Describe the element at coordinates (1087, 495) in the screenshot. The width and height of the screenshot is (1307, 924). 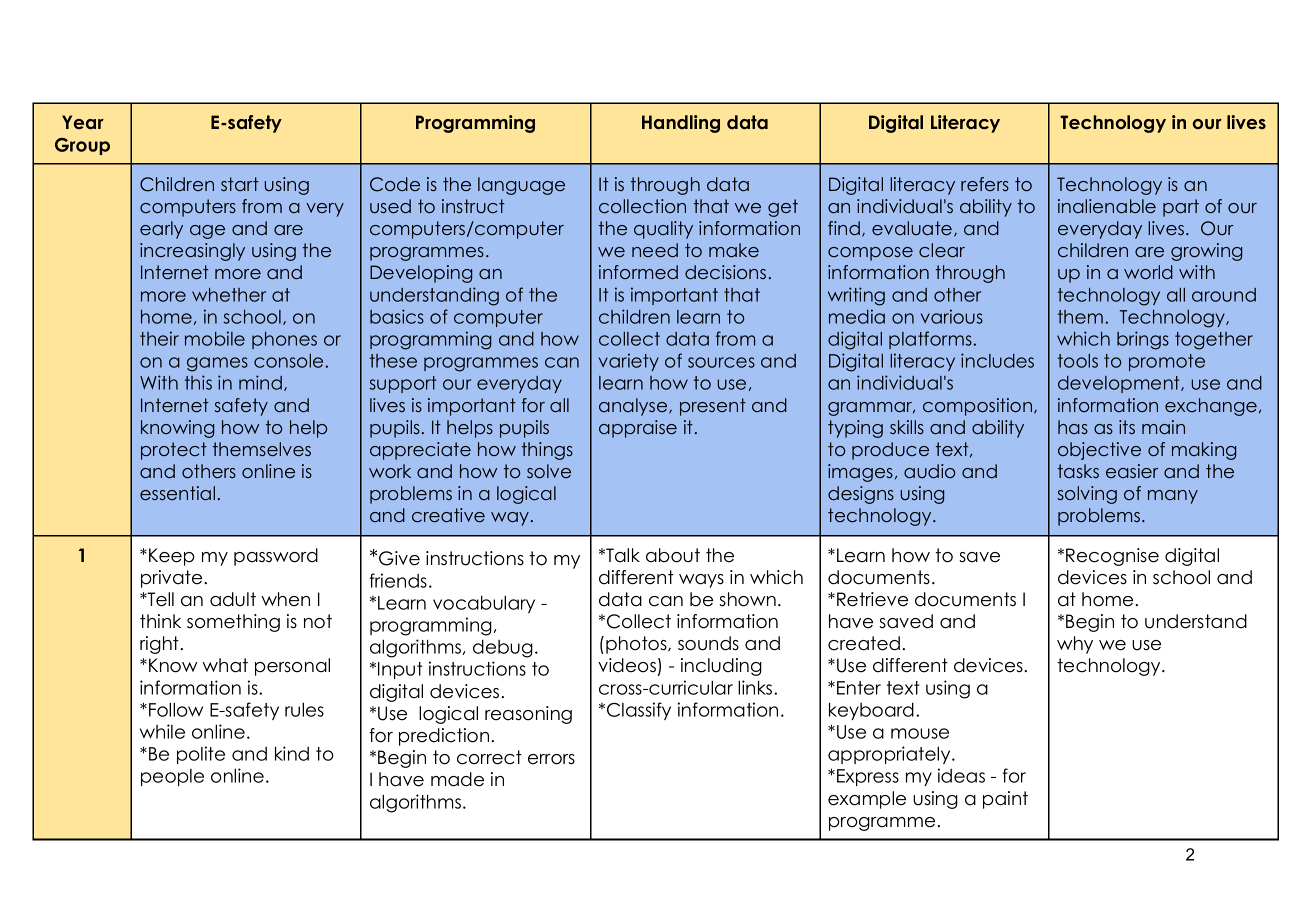
I see `solving` at that location.
